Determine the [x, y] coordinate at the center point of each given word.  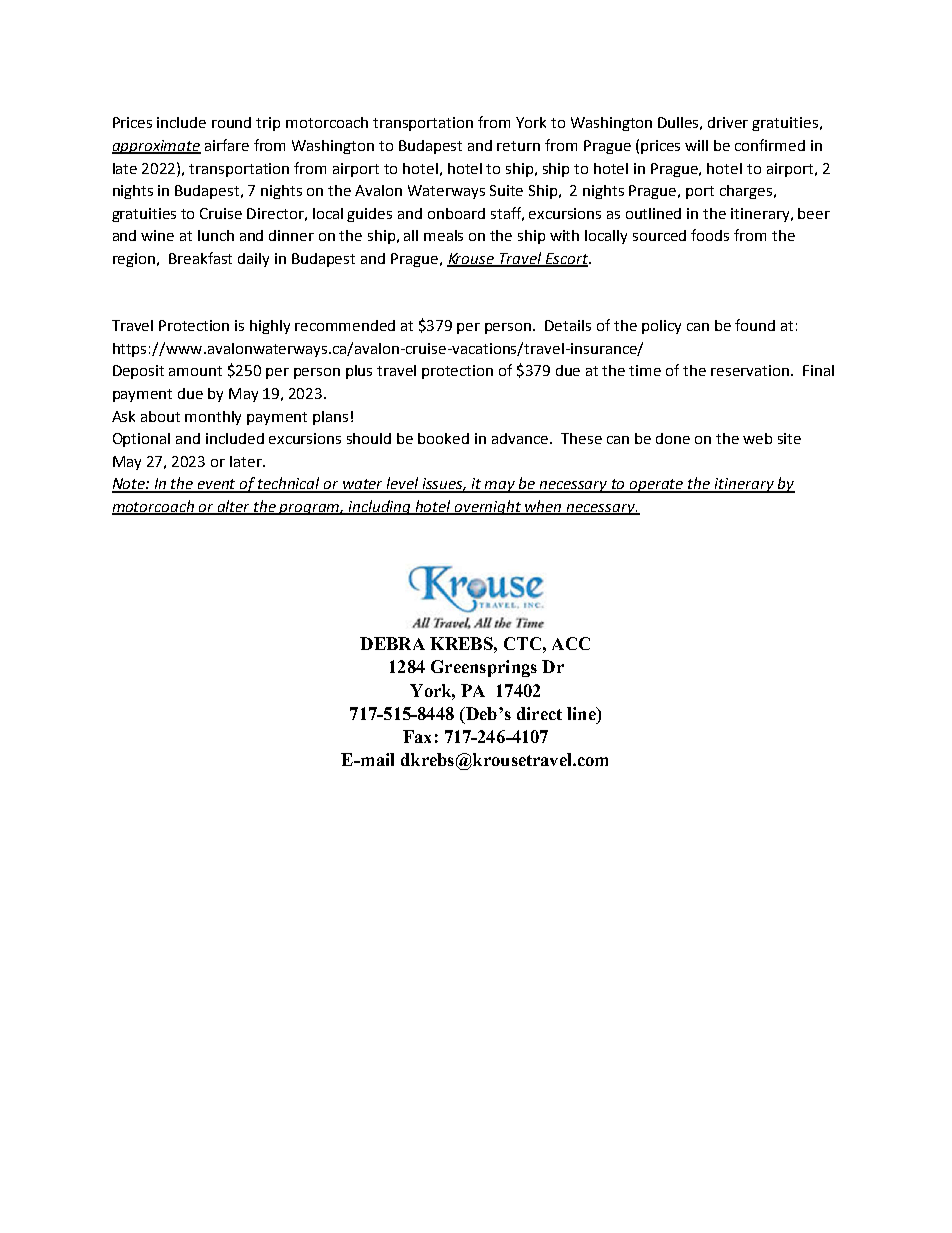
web [757, 438]
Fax [417, 736]
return [518, 146]
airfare [227, 145]
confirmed [770, 145]
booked [443, 438]
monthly [213, 418]
